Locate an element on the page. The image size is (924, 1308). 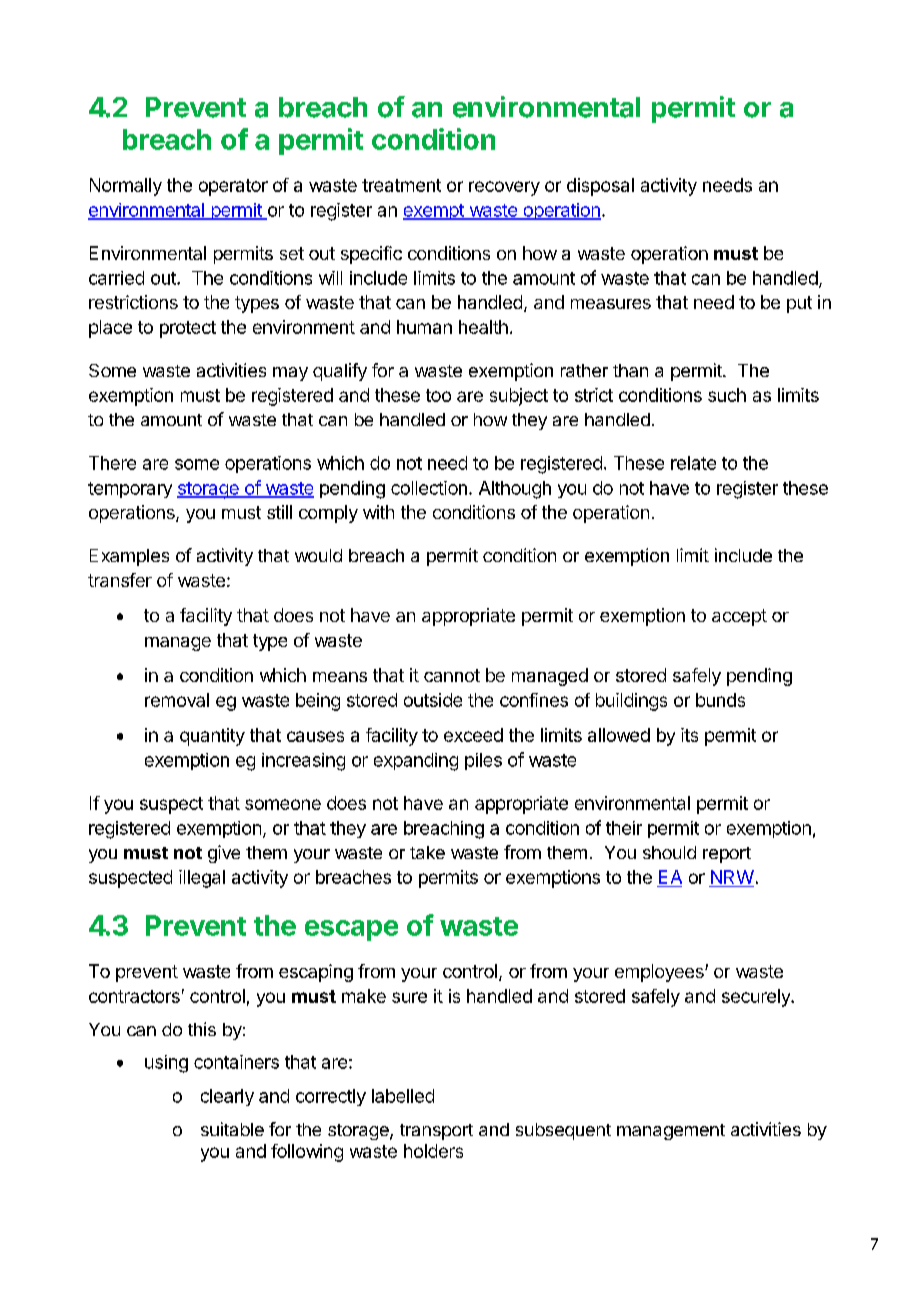
accept is located at coordinates (739, 617).
